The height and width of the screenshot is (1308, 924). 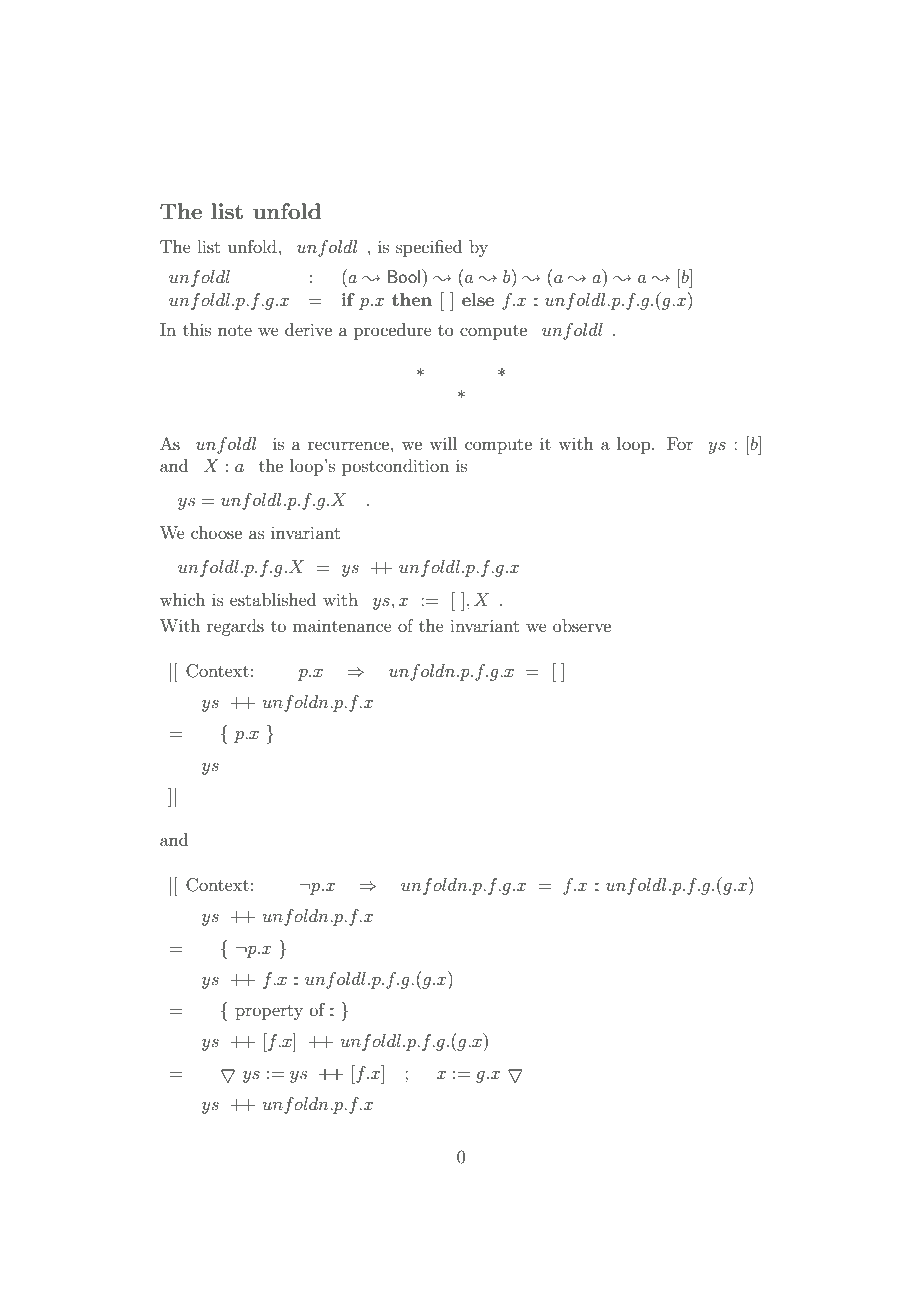 What do you see at coordinates (478, 299) in the screenshot?
I see `else` at bounding box center [478, 299].
